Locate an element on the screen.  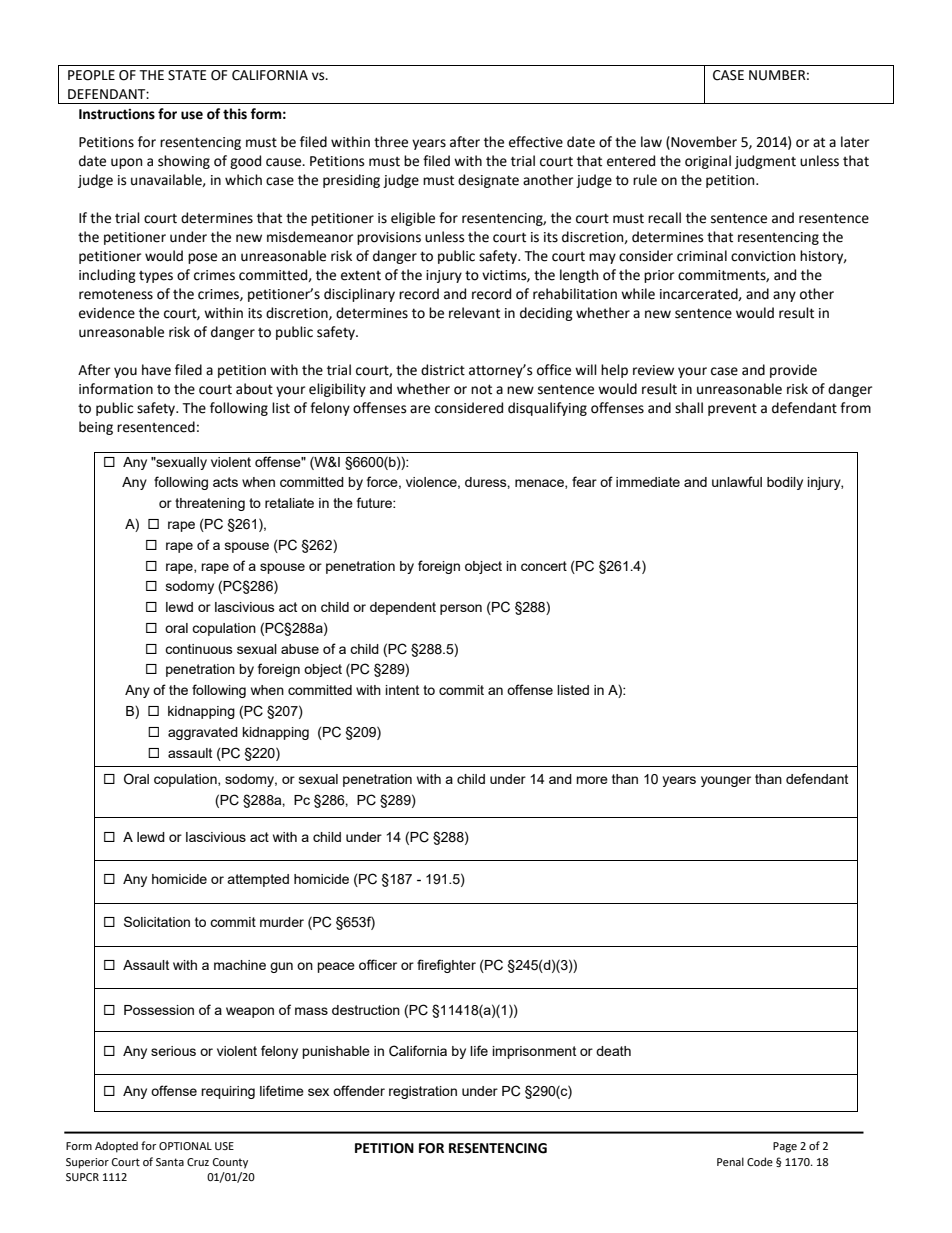
effective is located at coordinates (536, 142).
